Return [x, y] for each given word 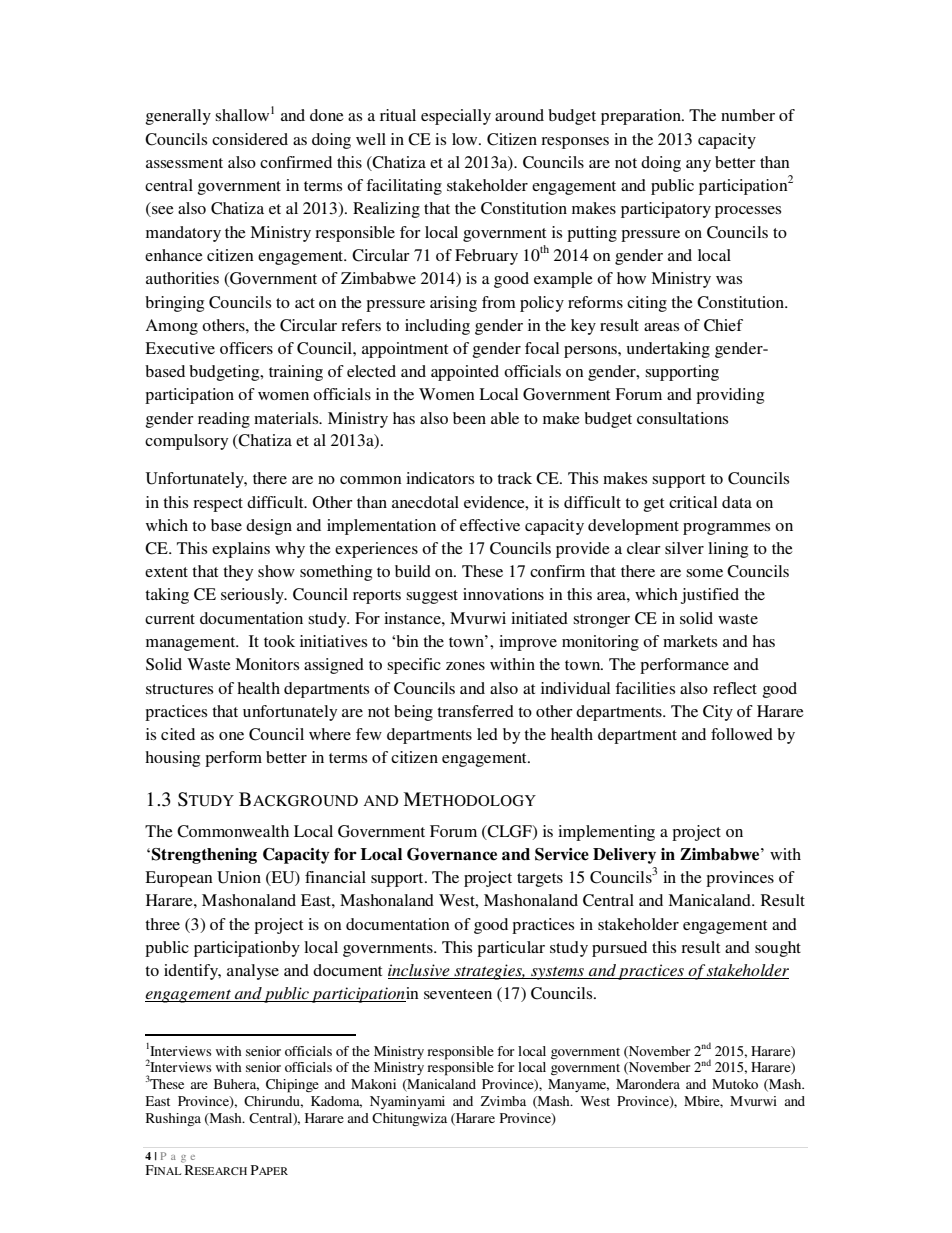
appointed [465, 373]
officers [246, 348]
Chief [723, 325]
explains [241, 550]
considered [250, 139]
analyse [253, 972]
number [748, 115]
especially [456, 117]
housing [172, 759]
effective [490, 525]
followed [742, 734]
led [487, 734]
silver [684, 548]
